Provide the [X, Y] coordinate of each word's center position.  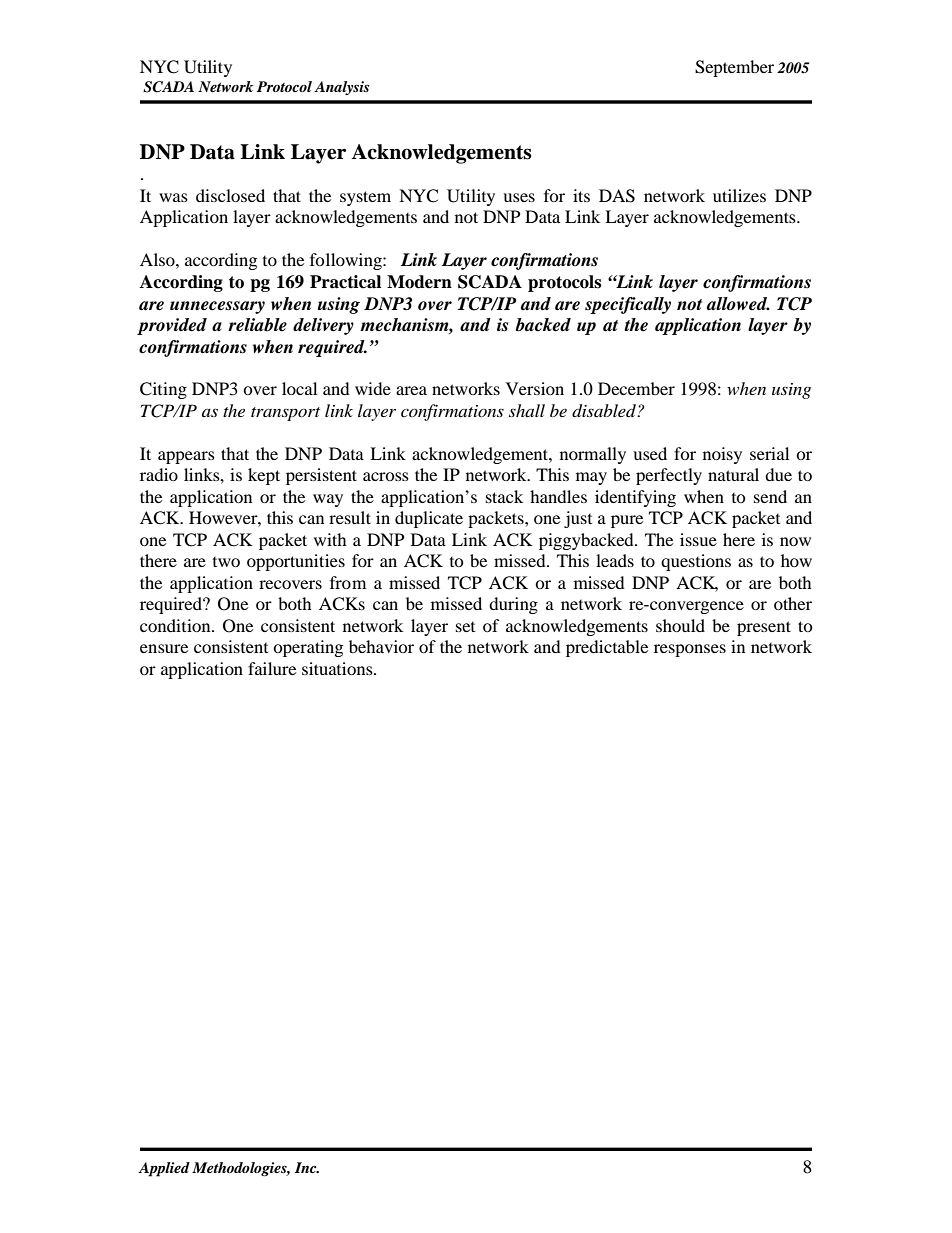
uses [519, 197]
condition [176, 625]
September [734, 68]
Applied [164, 1169]
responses [690, 650]
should [680, 625]
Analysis [342, 88]
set [465, 627]
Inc [307, 1167]
